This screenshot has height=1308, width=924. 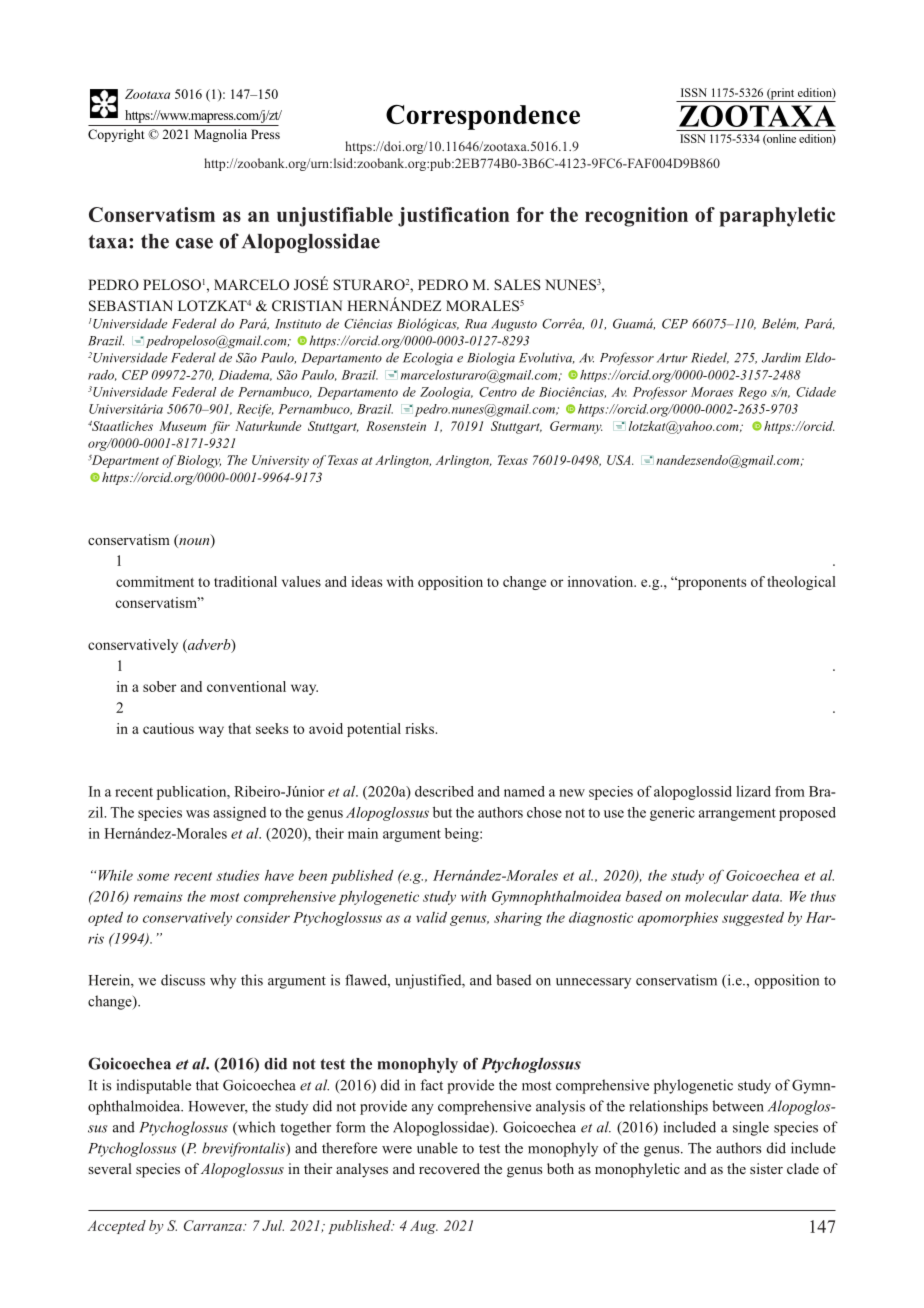 I want to click on Rosenstein, so click(x=396, y=426).
